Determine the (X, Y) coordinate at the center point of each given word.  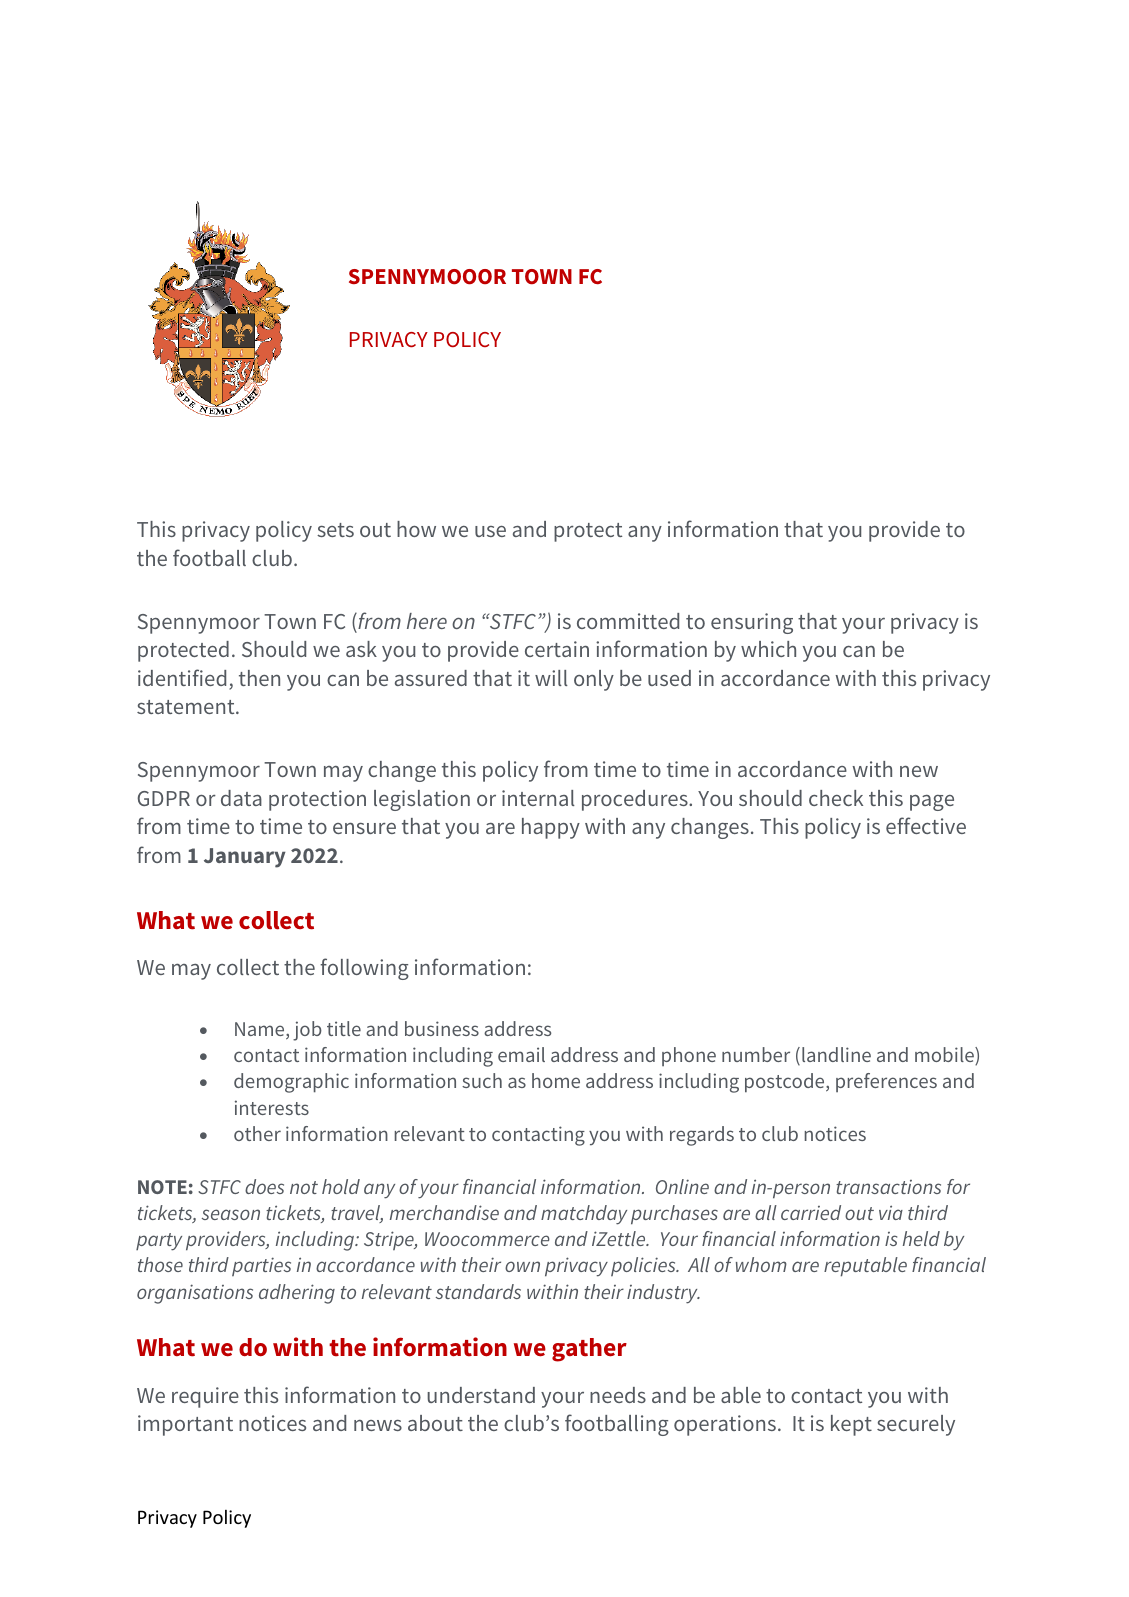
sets (335, 530)
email (521, 1054)
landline (836, 1054)
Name (261, 1030)
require (205, 1397)
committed (628, 621)
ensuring (752, 623)
